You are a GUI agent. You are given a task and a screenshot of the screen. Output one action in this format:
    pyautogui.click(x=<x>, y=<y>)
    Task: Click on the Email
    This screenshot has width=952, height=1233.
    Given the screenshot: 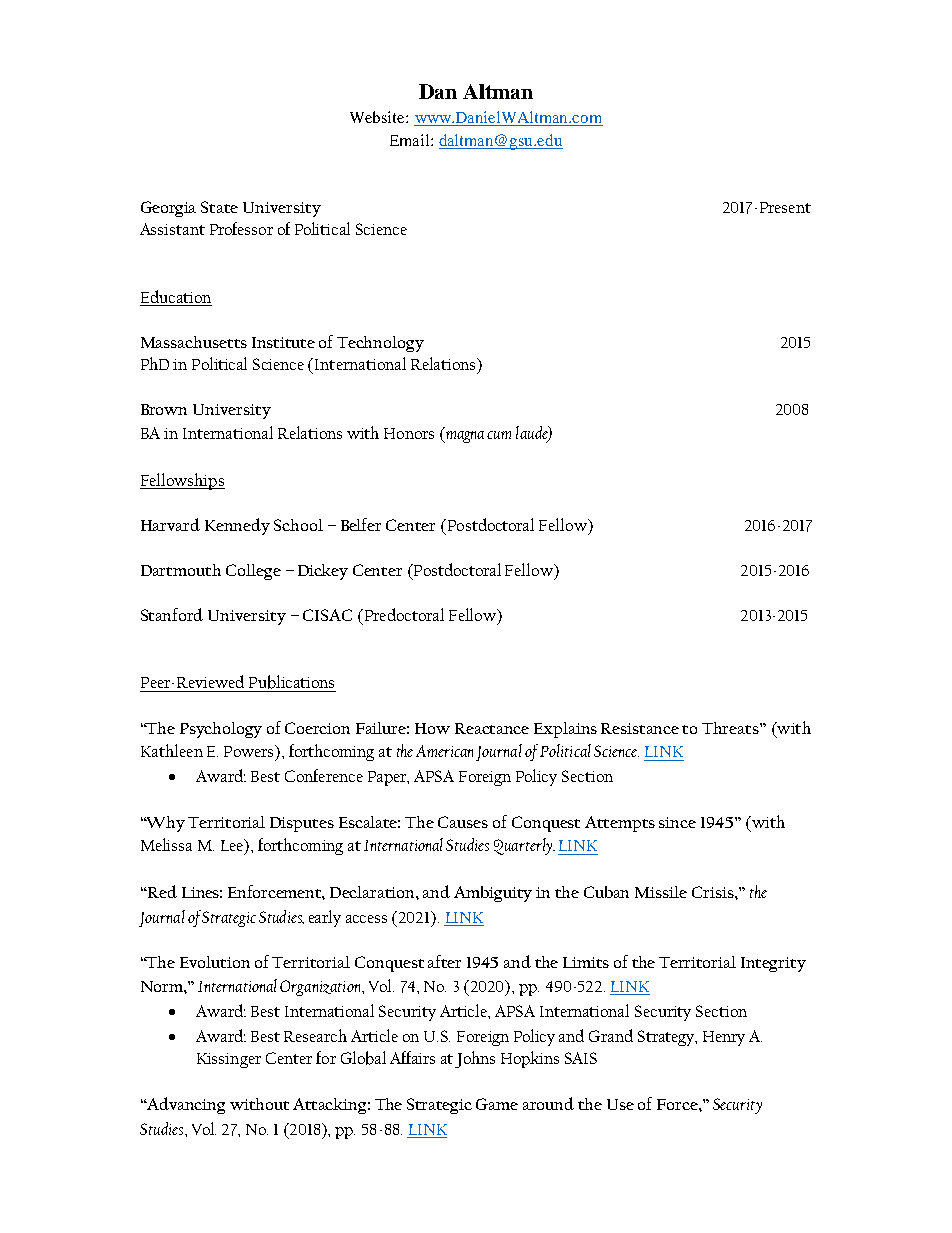 What is the action you would take?
    pyautogui.click(x=411, y=140)
